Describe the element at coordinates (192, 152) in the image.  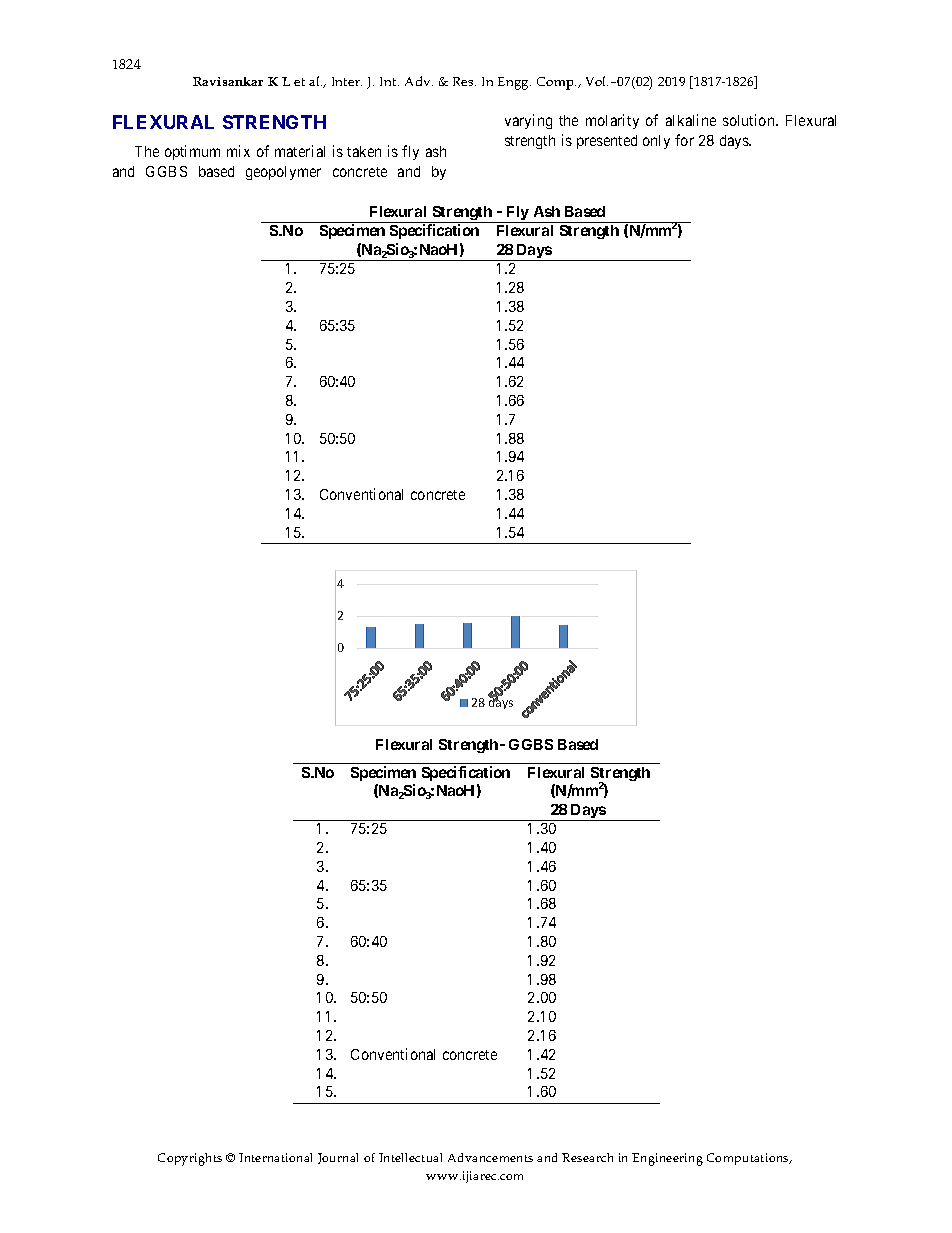
I see `optimum` at that location.
